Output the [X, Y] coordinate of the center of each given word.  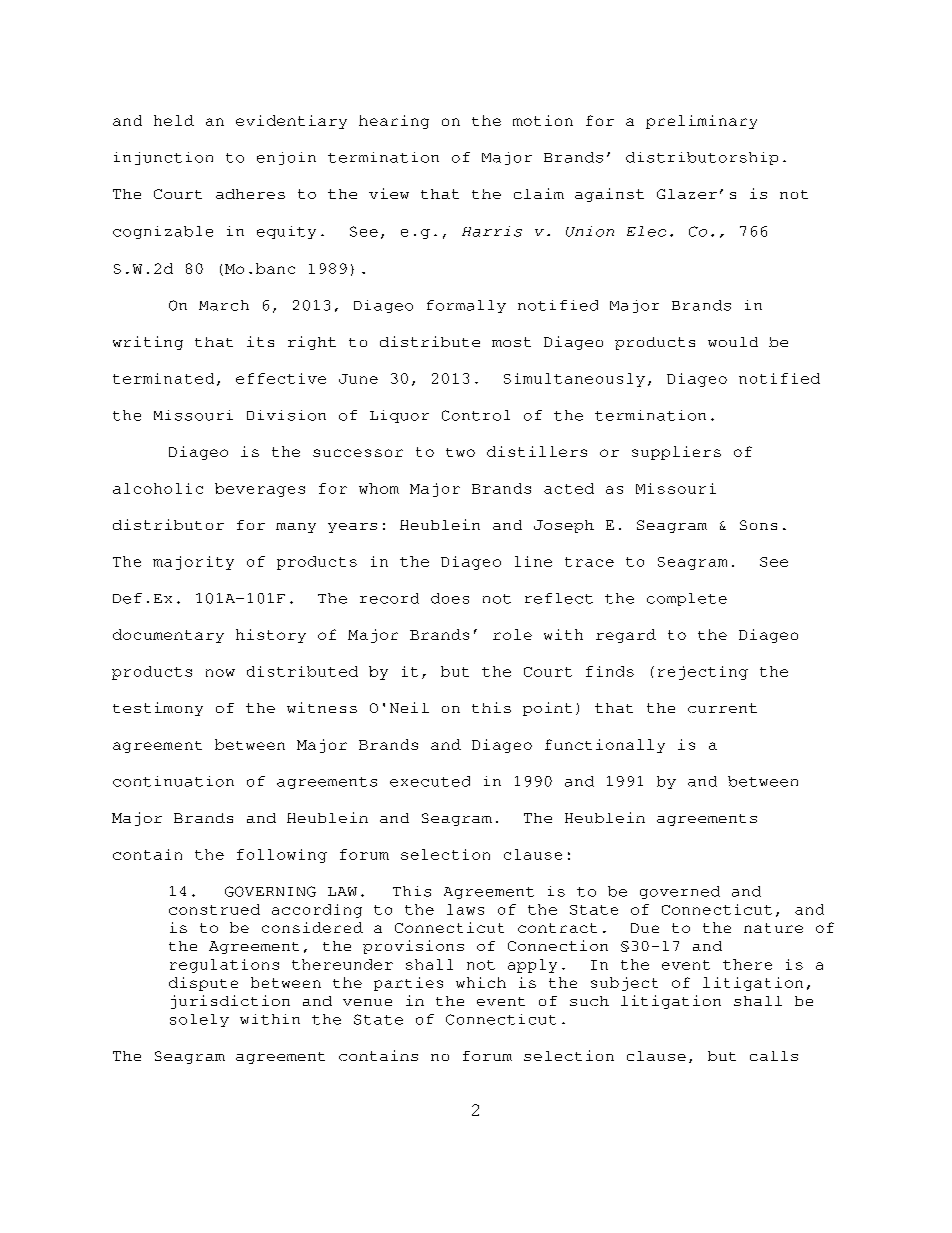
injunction [163, 158]
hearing [394, 122]
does [450, 598]
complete [687, 599]
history [271, 636]
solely [199, 1020]
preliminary [701, 122]
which [481, 982]
